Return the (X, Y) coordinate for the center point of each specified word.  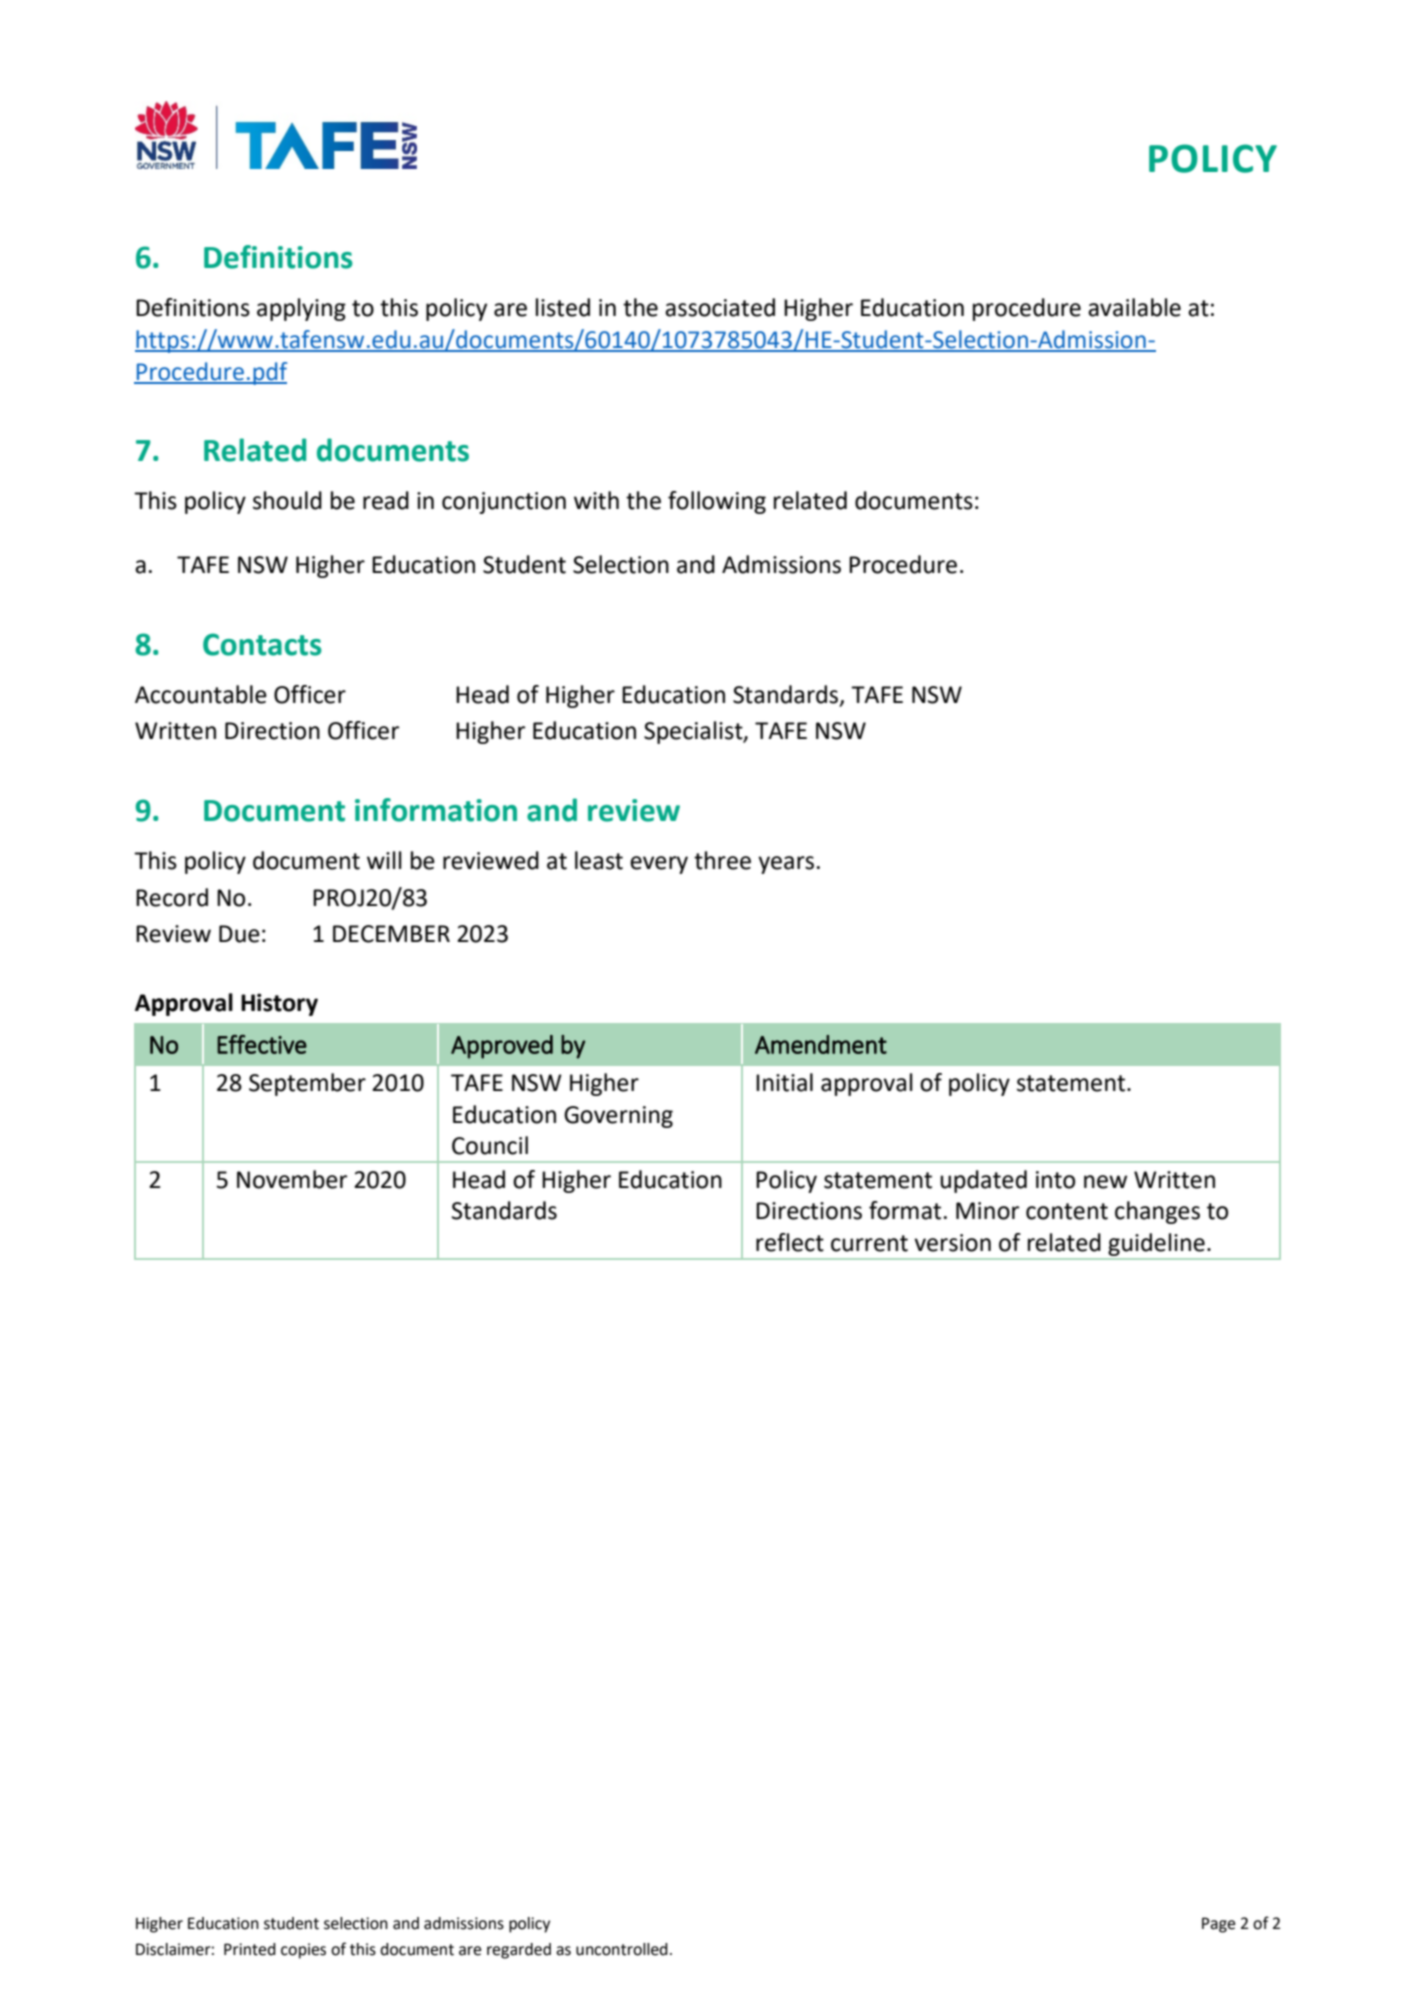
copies (303, 1951)
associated (720, 307)
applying (301, 309)
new (1105, 1182)
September (307, 1084)
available (1134, 307)
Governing (618, 1117)
